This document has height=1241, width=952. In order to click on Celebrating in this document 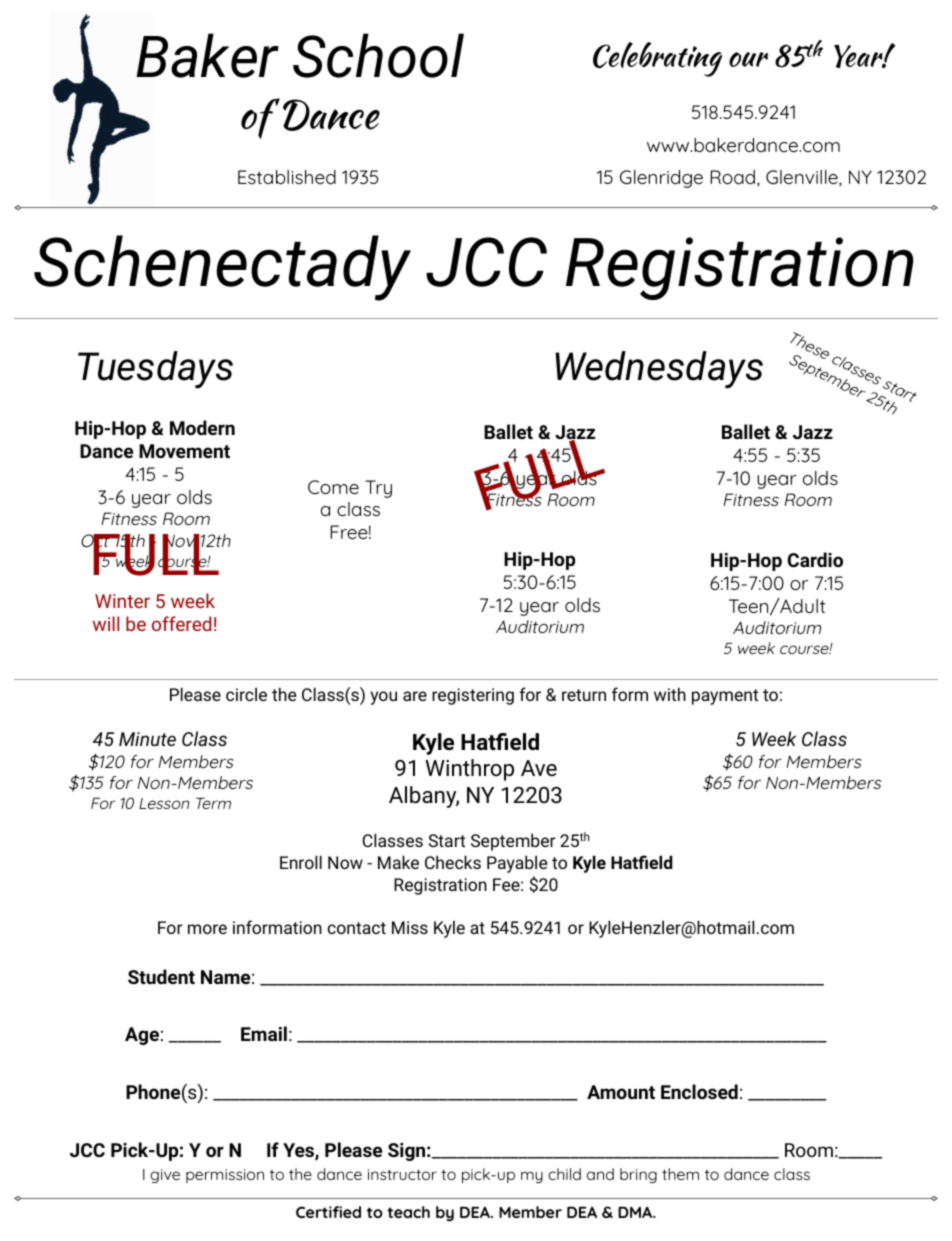, I will do `click(657, 59)`.
